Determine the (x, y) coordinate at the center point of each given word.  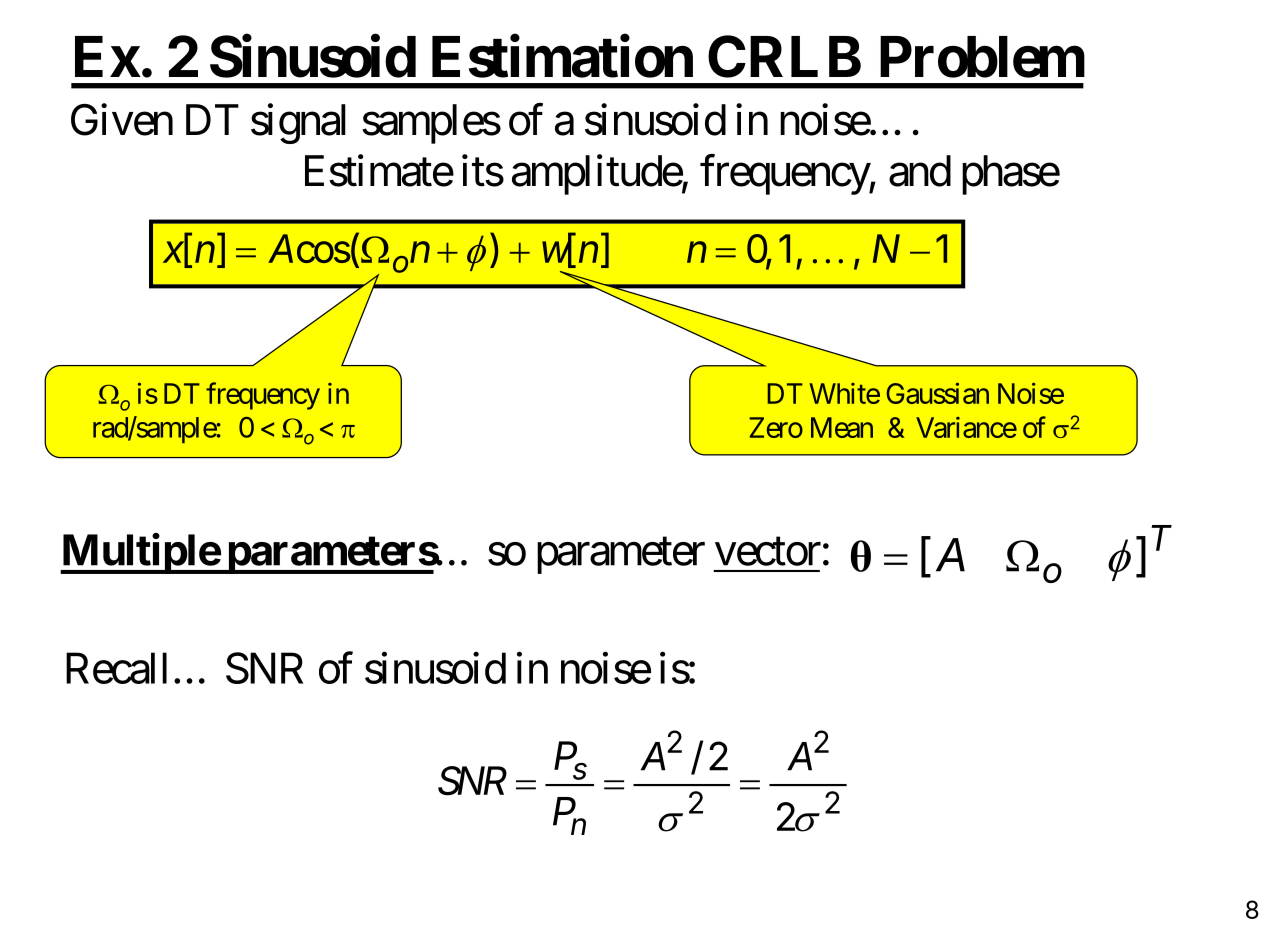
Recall (116, 668)
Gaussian (937, 393)
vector (768, 552)
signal (298, 124)
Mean (842, 427)
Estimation (562, 56)
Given (122, 120)
